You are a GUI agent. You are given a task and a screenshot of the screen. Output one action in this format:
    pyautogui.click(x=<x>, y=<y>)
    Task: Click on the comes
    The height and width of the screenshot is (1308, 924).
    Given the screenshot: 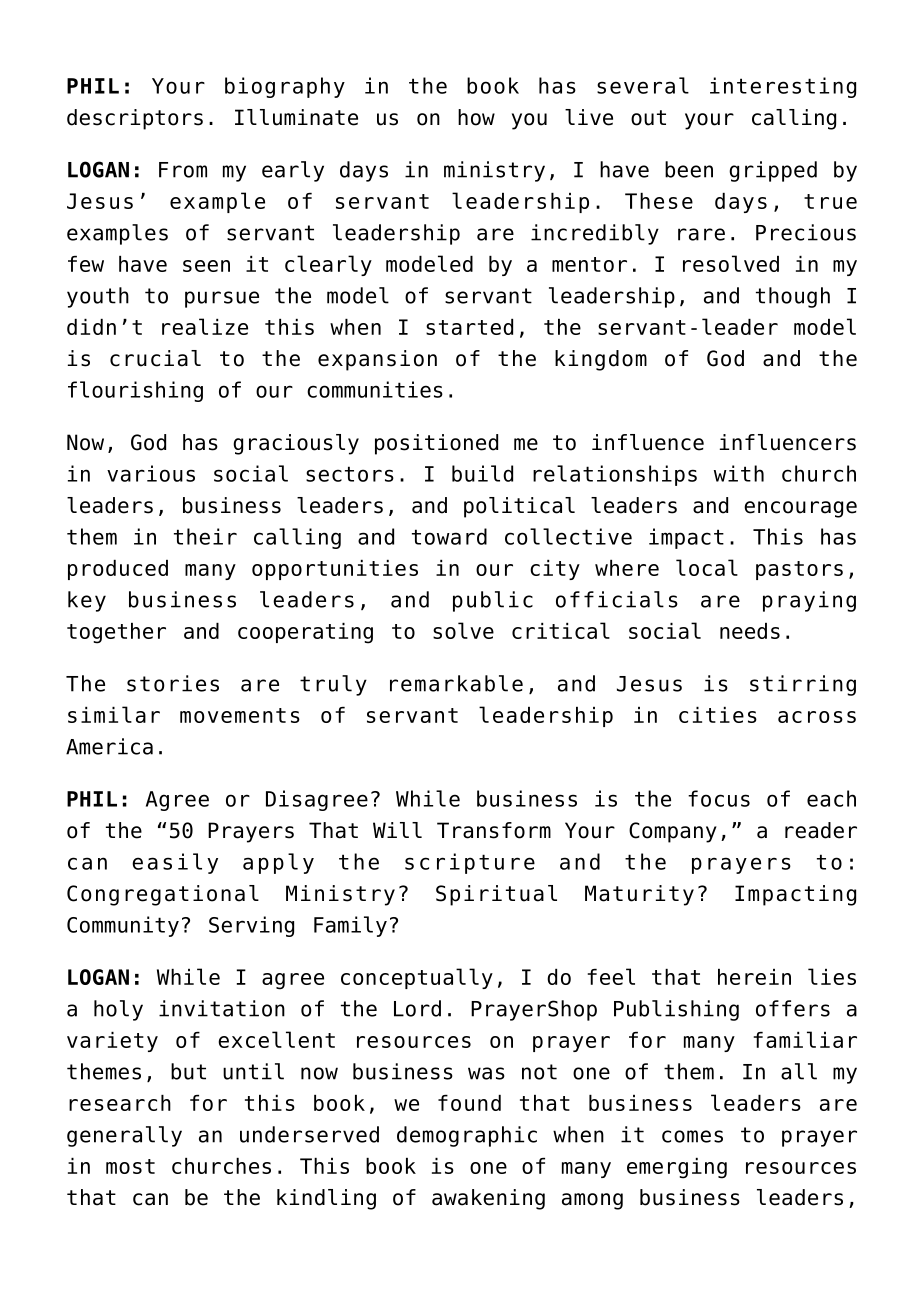 What is the action you would take?
    pyautogui.click(x=692, y=1136)
